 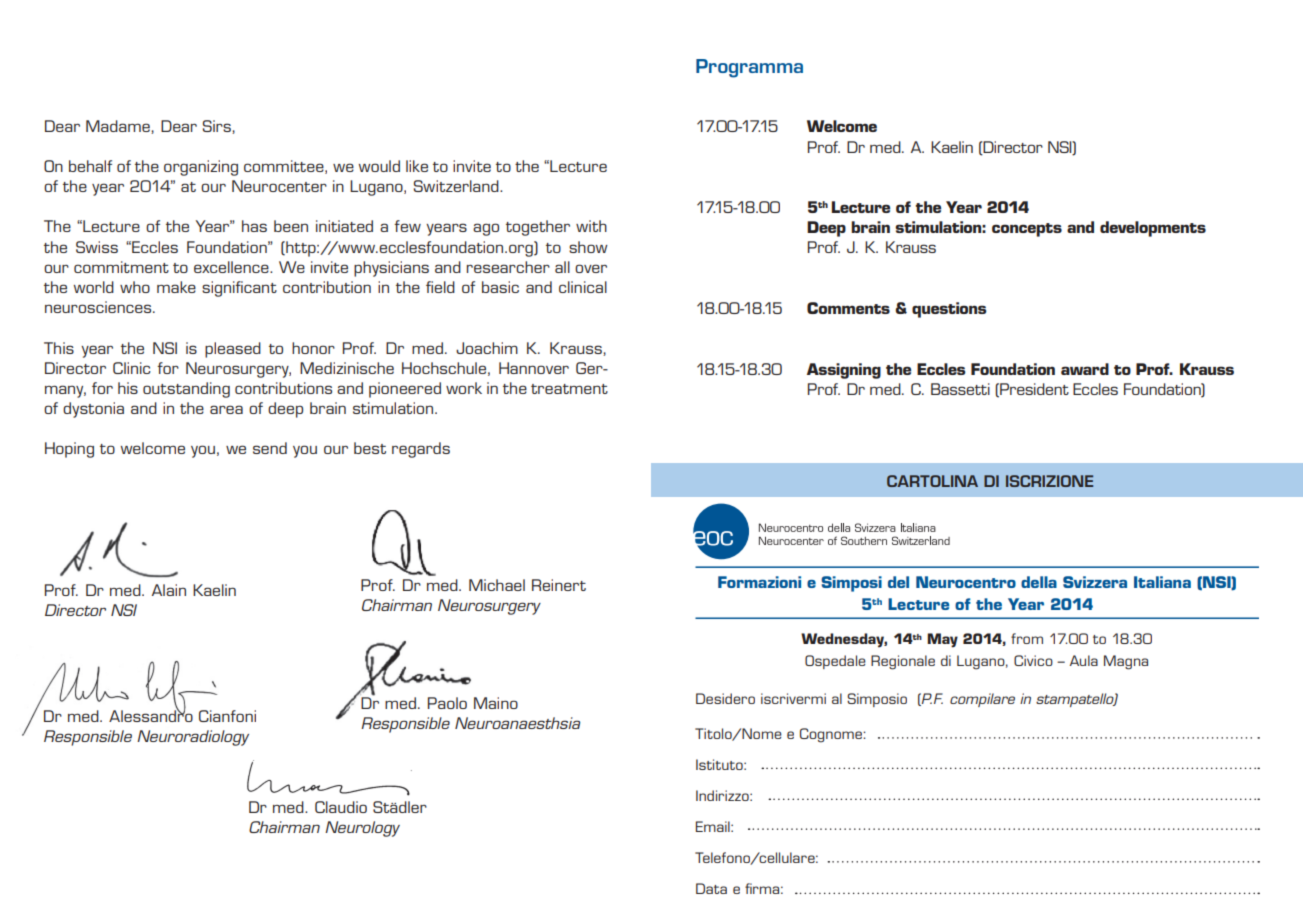 What do you see at coordinates (201, 168) in the screenshot?
I see `organizing` at bounding box center [201, 168].
